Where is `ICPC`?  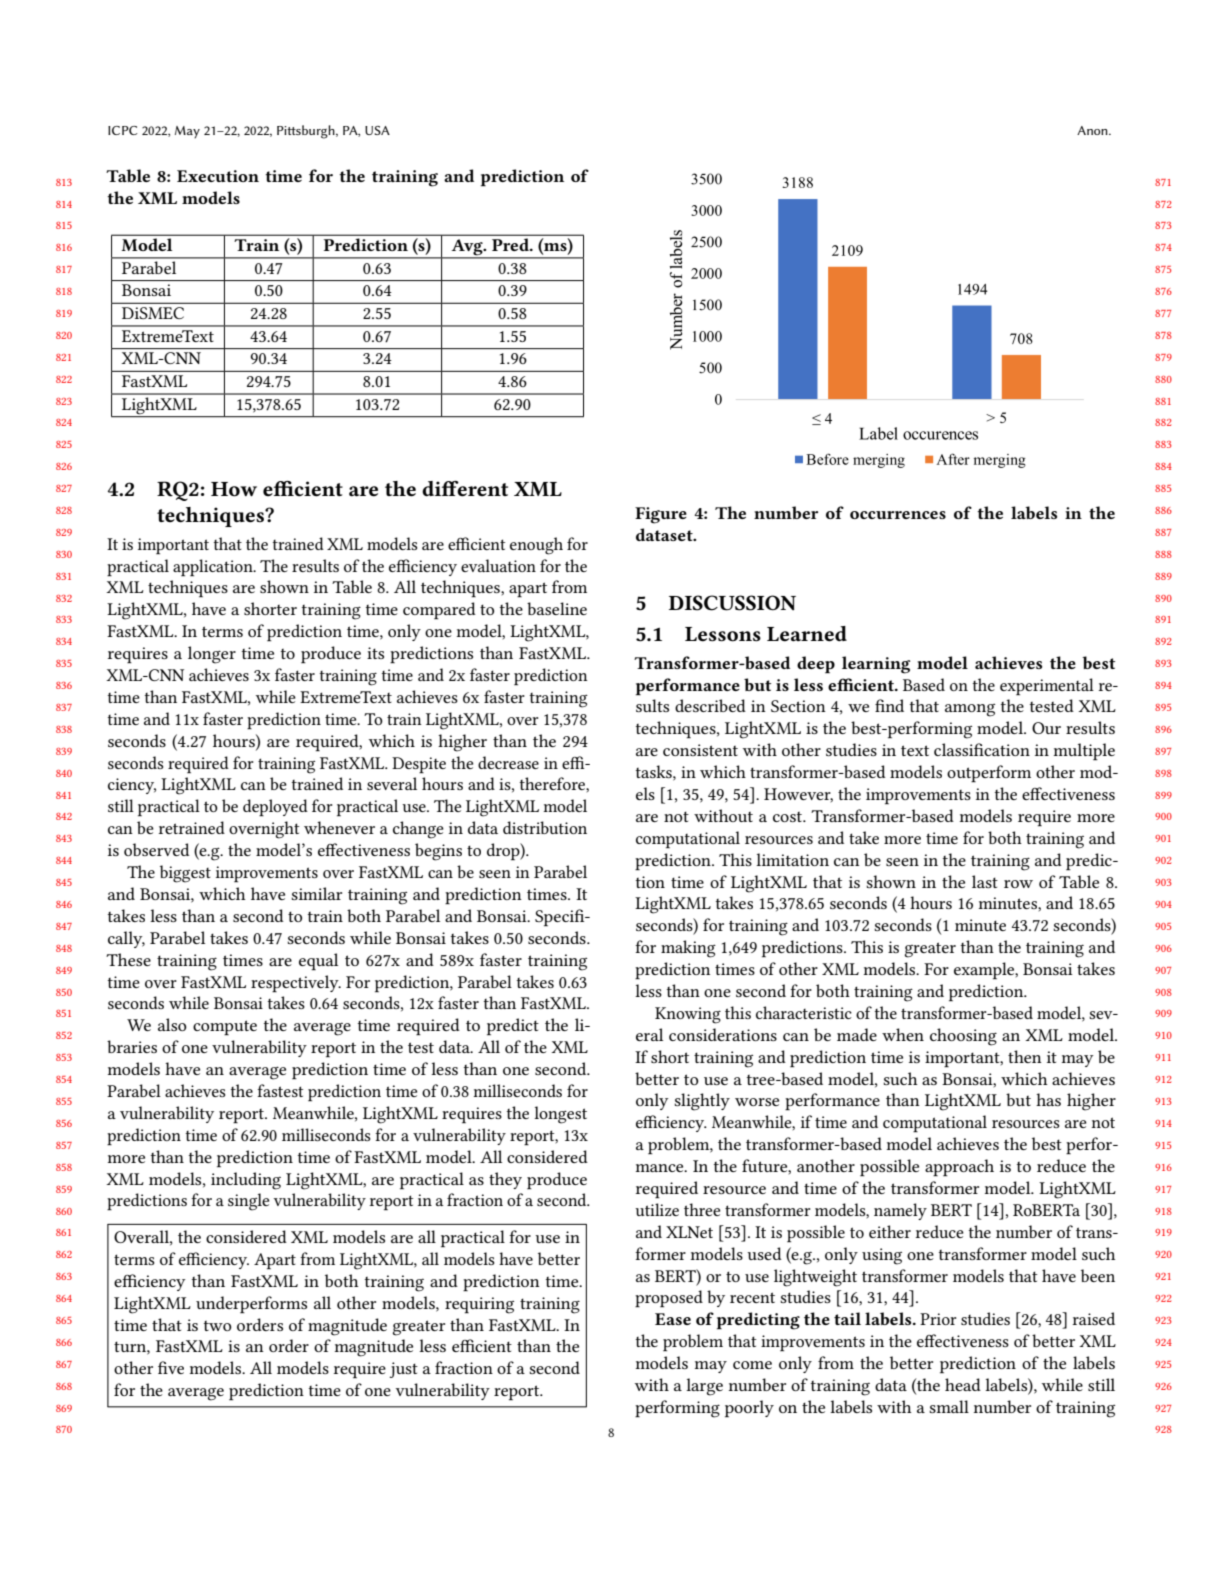
ICPC is located at coordinates (123, 130).
